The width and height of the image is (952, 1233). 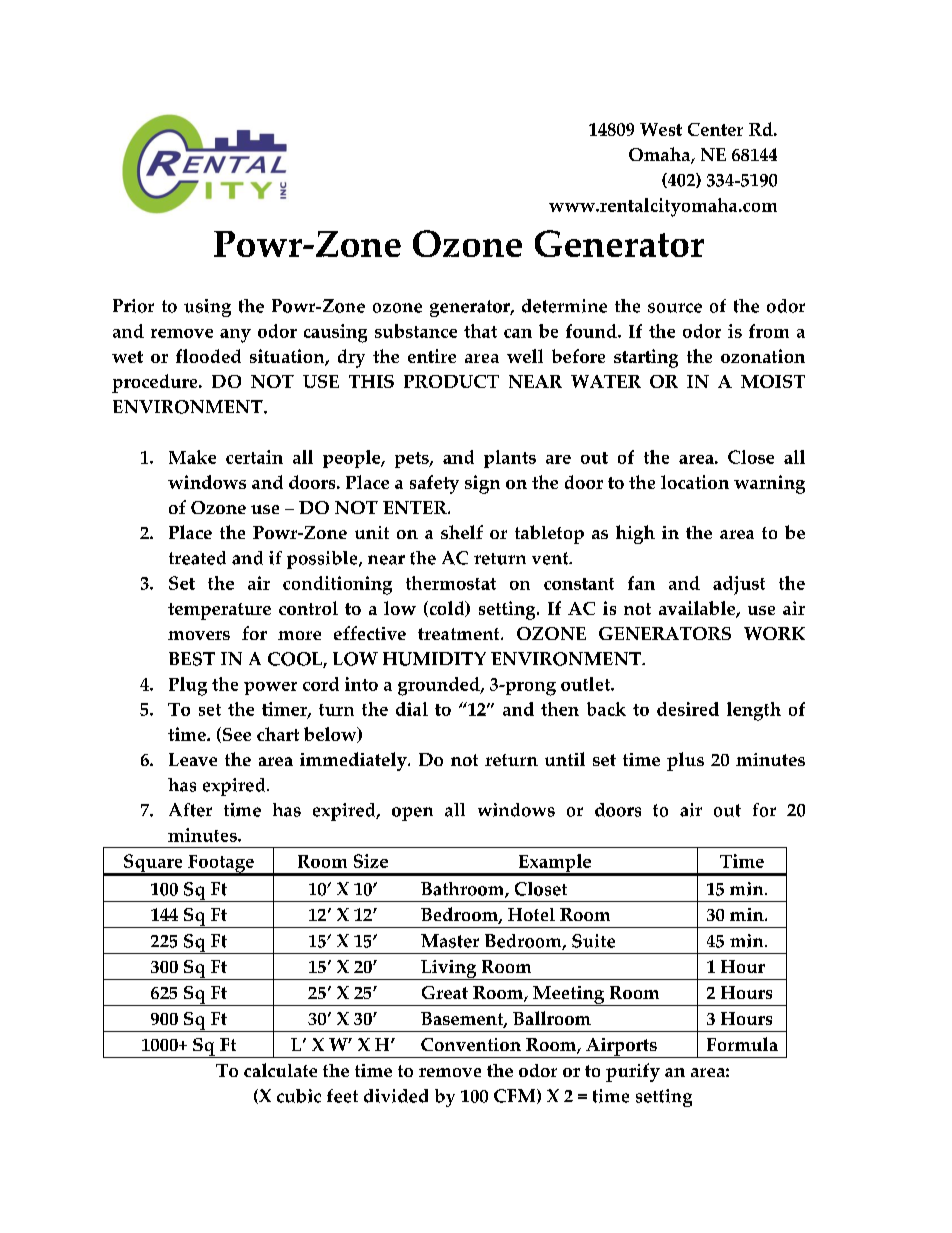 What do you see at coordinates (219, 611) in the image?
I see `temperature` at bounding box center [219, 611].
